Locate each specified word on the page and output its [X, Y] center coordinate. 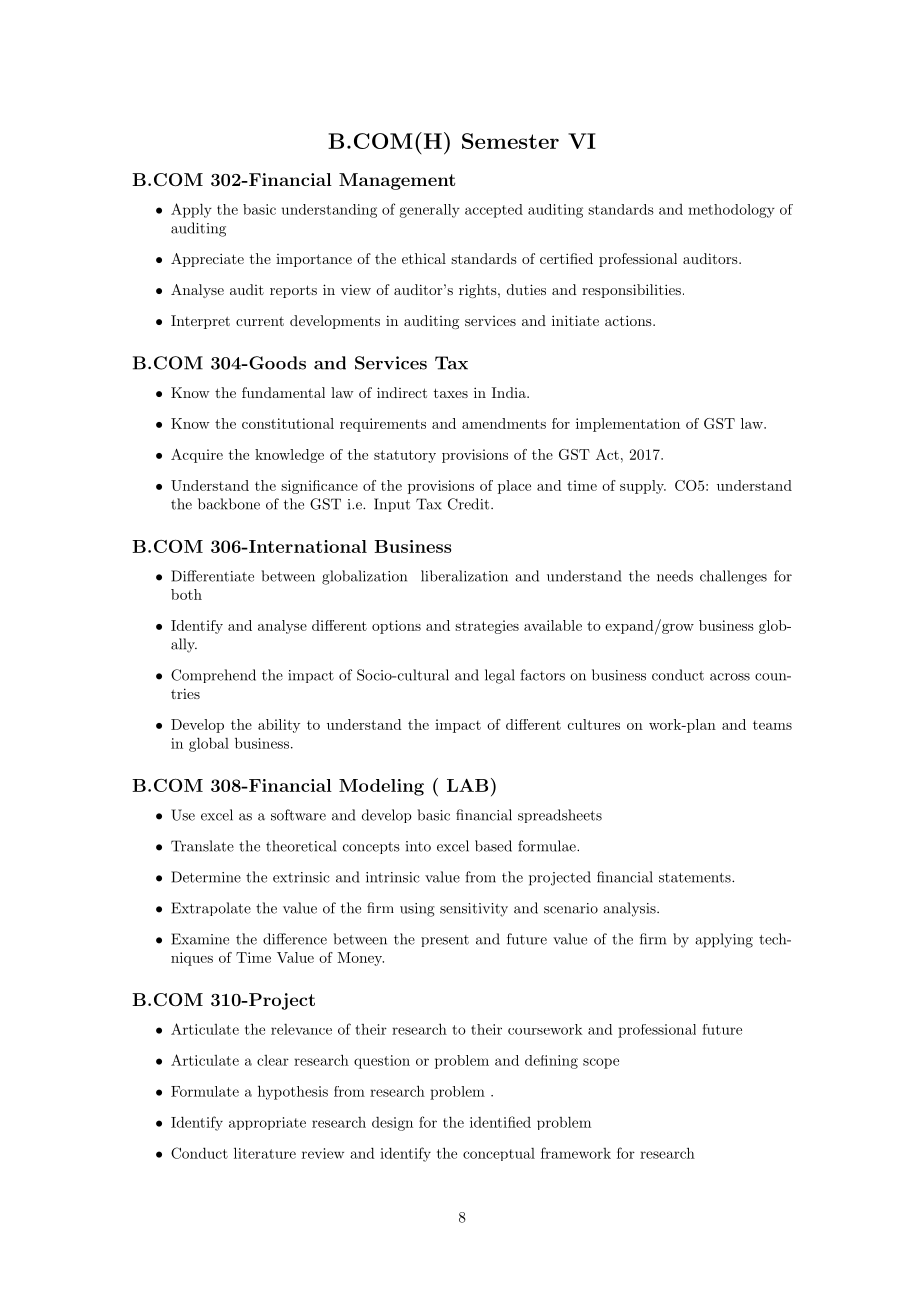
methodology [731, 211]
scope [601, 1063]
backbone [229, 504]
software [298, 815]
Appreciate [207, 260]
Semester [510, 141]
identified [500, 1122]
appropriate [267, 1123]
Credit [468, 504]
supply [643, 487]
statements [695, 878]
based [493, 846]
